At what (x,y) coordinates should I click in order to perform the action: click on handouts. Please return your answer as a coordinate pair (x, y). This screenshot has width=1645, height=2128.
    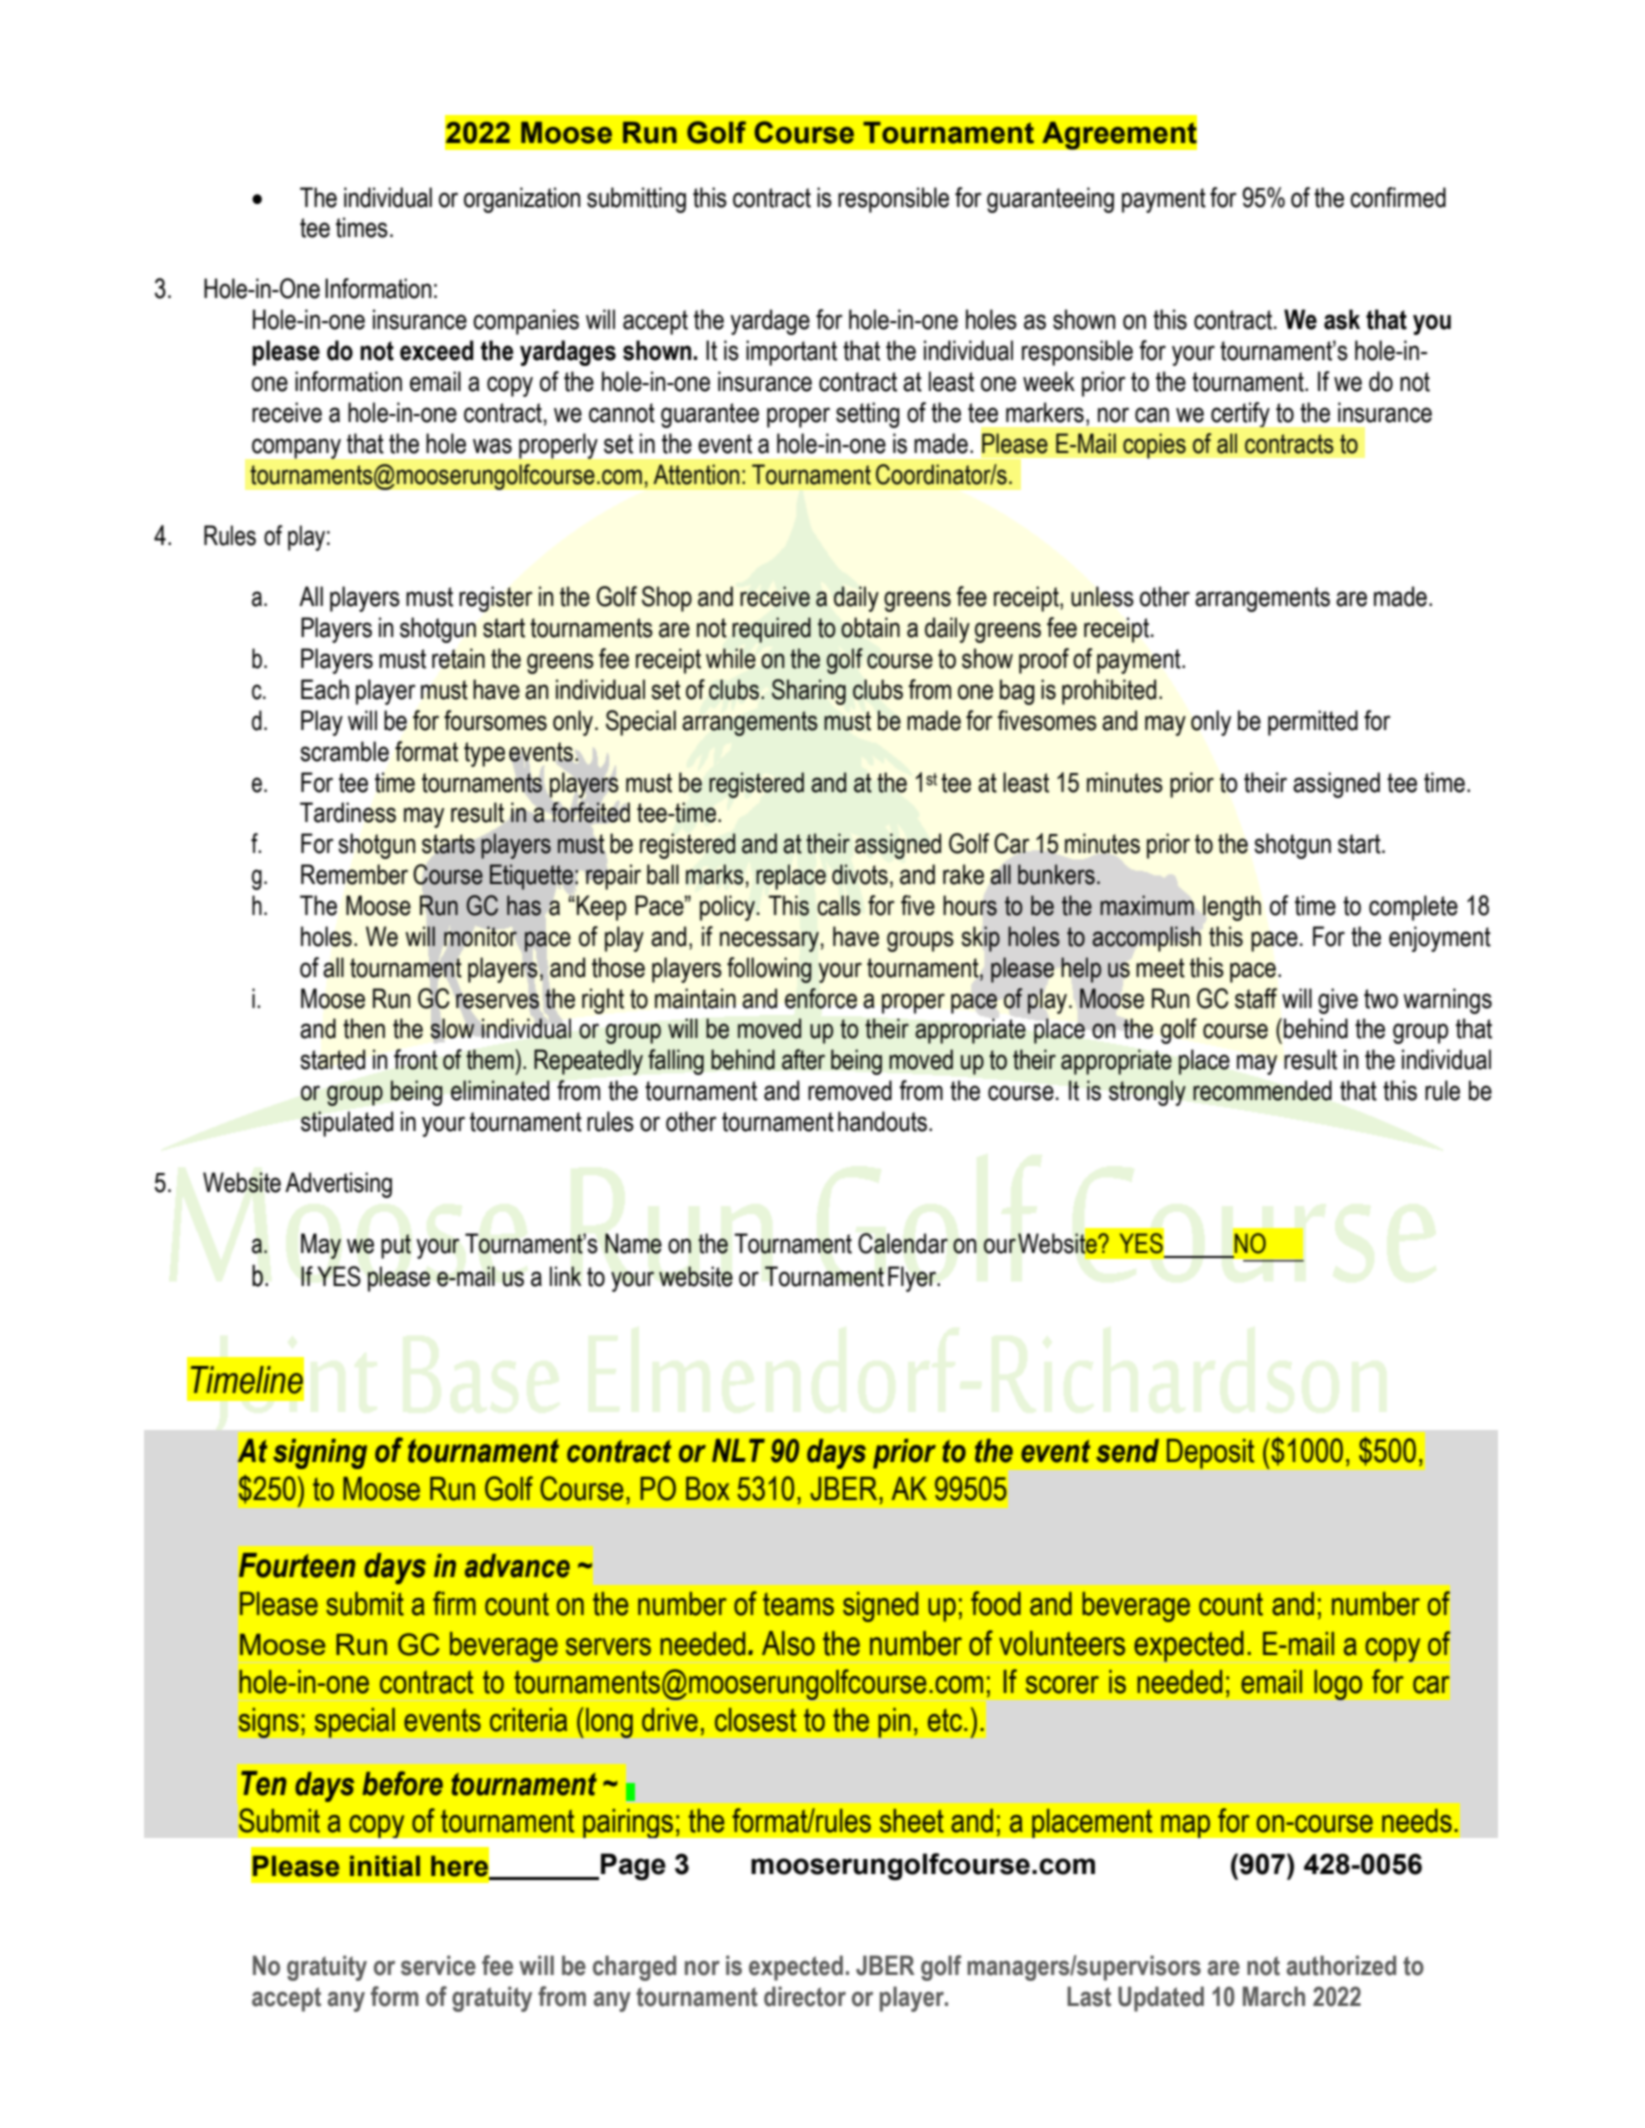
    Looking at the image, I should click on (882, 1121).
